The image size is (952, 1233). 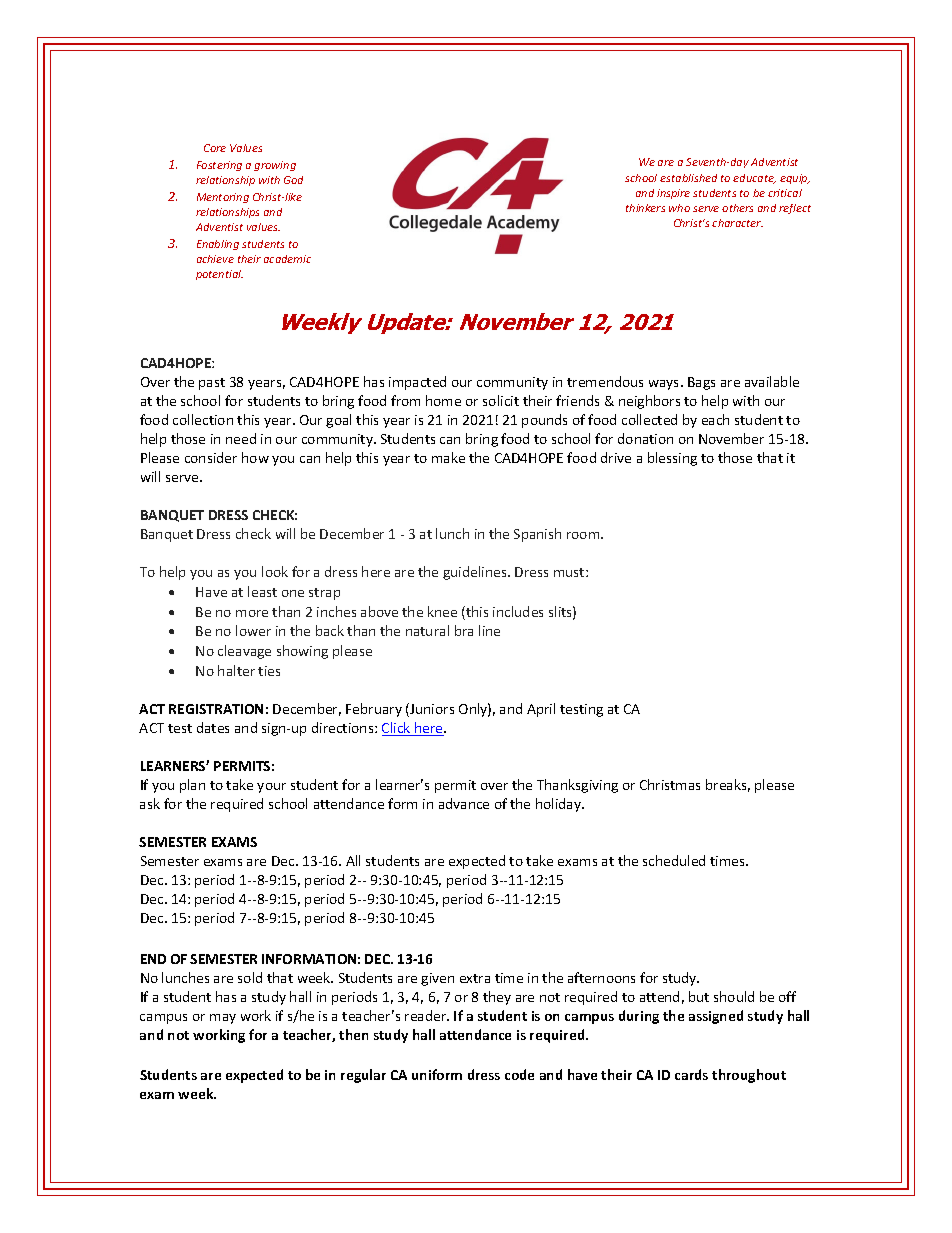 What do you see at coordinates (701, 383) in the page?
I see `Bags` at bounding box center [701, 383].
